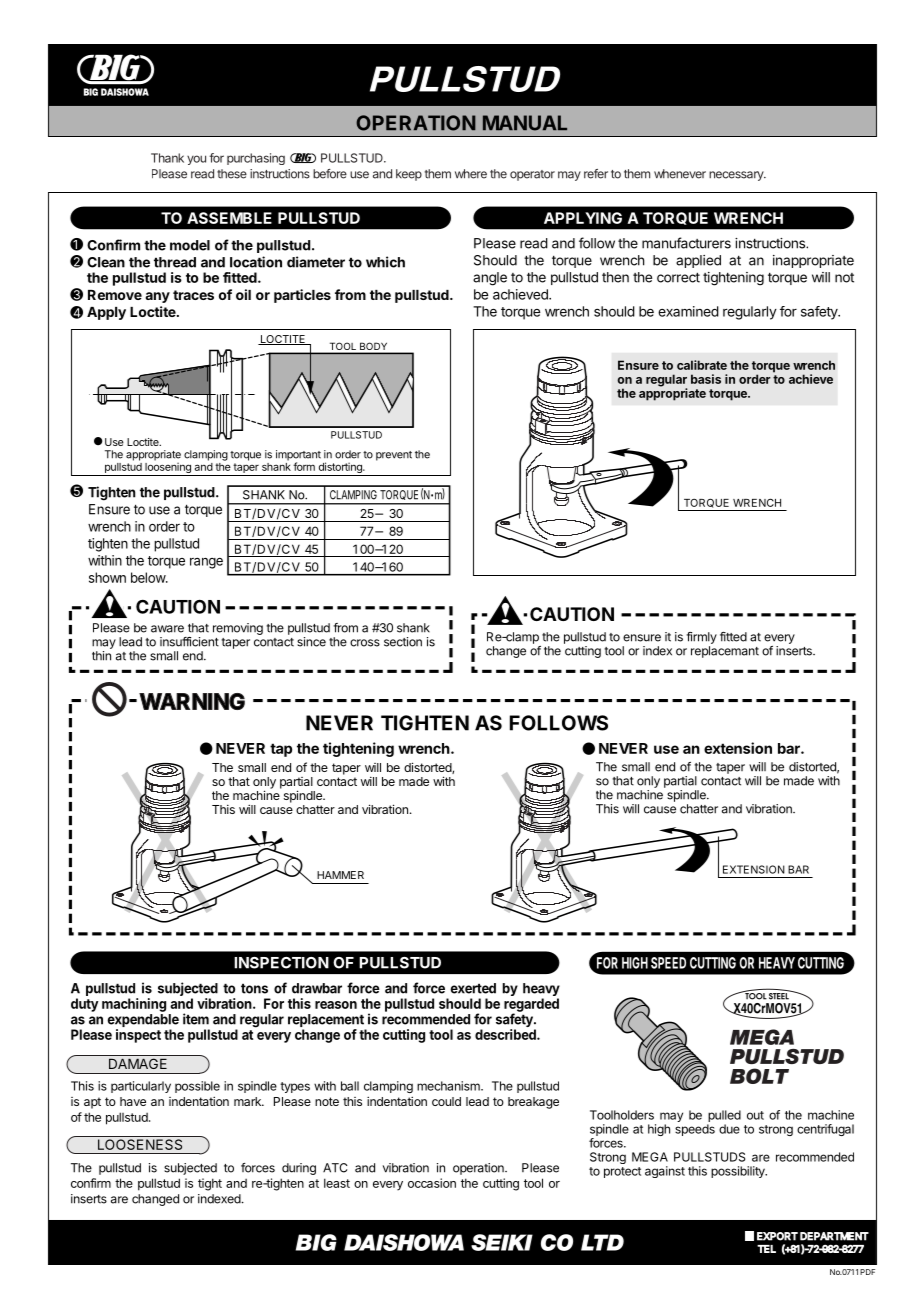 This screenshot has height=1308, width=924. Describe the element at coordinates (701, 638) in the screenshot. I see `firmly` at that location.
